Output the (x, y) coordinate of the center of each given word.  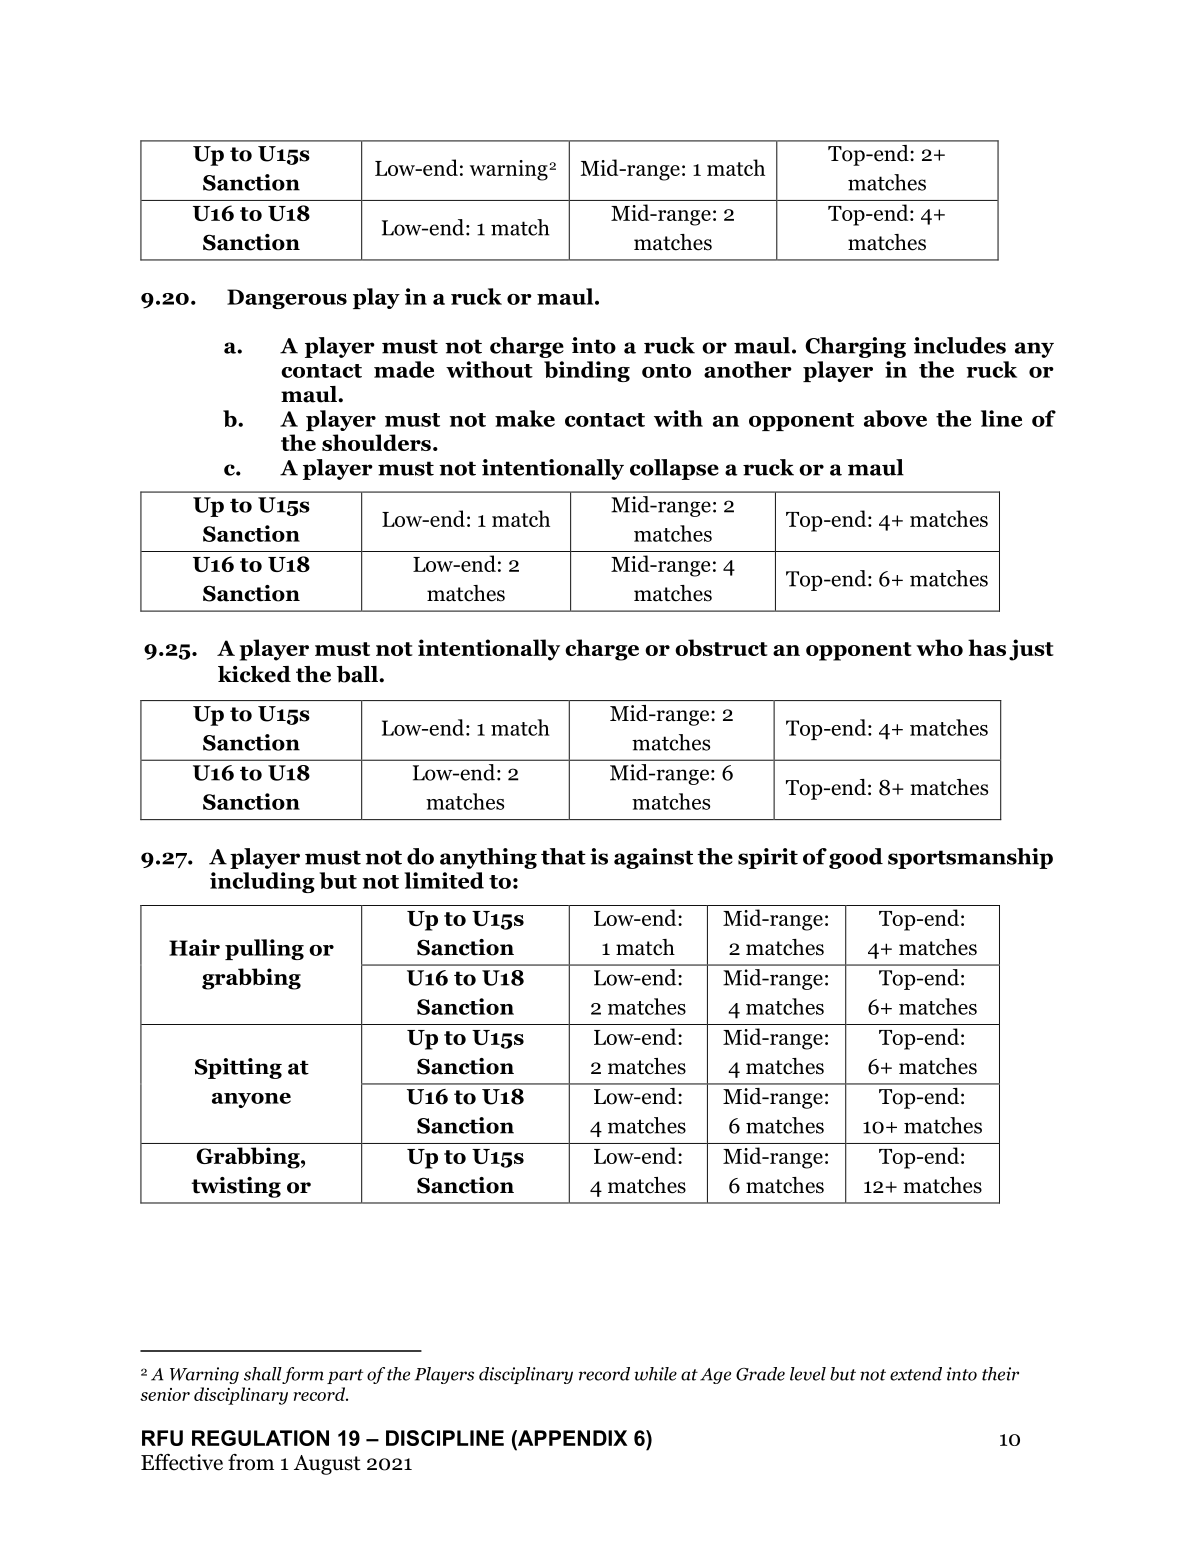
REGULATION (260, 1438)
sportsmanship (970, 858)
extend (916, 1374)
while (655, 1374)
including (262, 882)
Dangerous (287, 299)
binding (587, 371)
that (563, 856)
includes (960, 345)
